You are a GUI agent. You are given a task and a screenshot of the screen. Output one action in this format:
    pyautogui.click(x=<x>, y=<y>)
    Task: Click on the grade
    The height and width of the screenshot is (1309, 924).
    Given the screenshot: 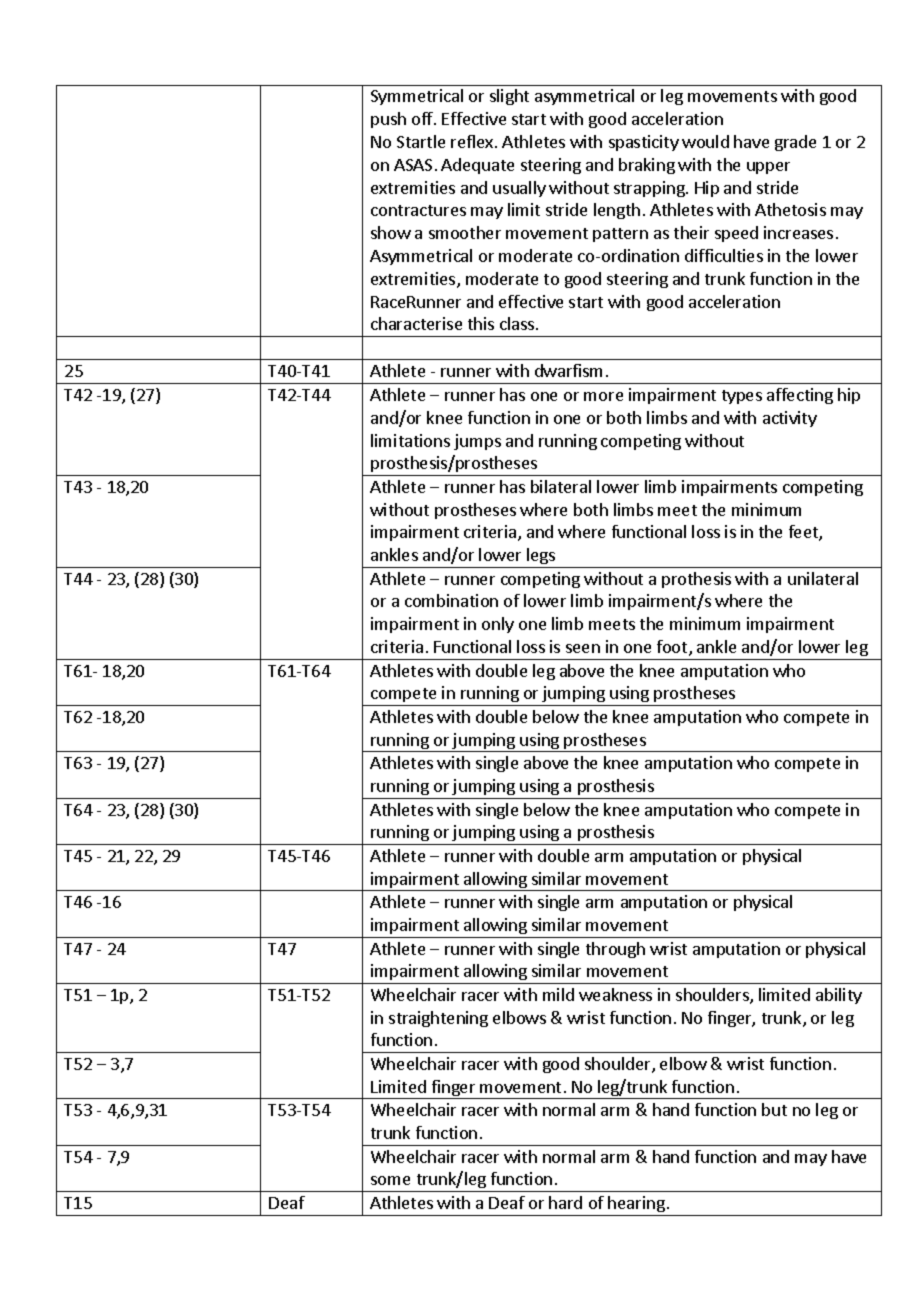 What is the action you would take?
    pyautogui.click(x=795, y=143)
